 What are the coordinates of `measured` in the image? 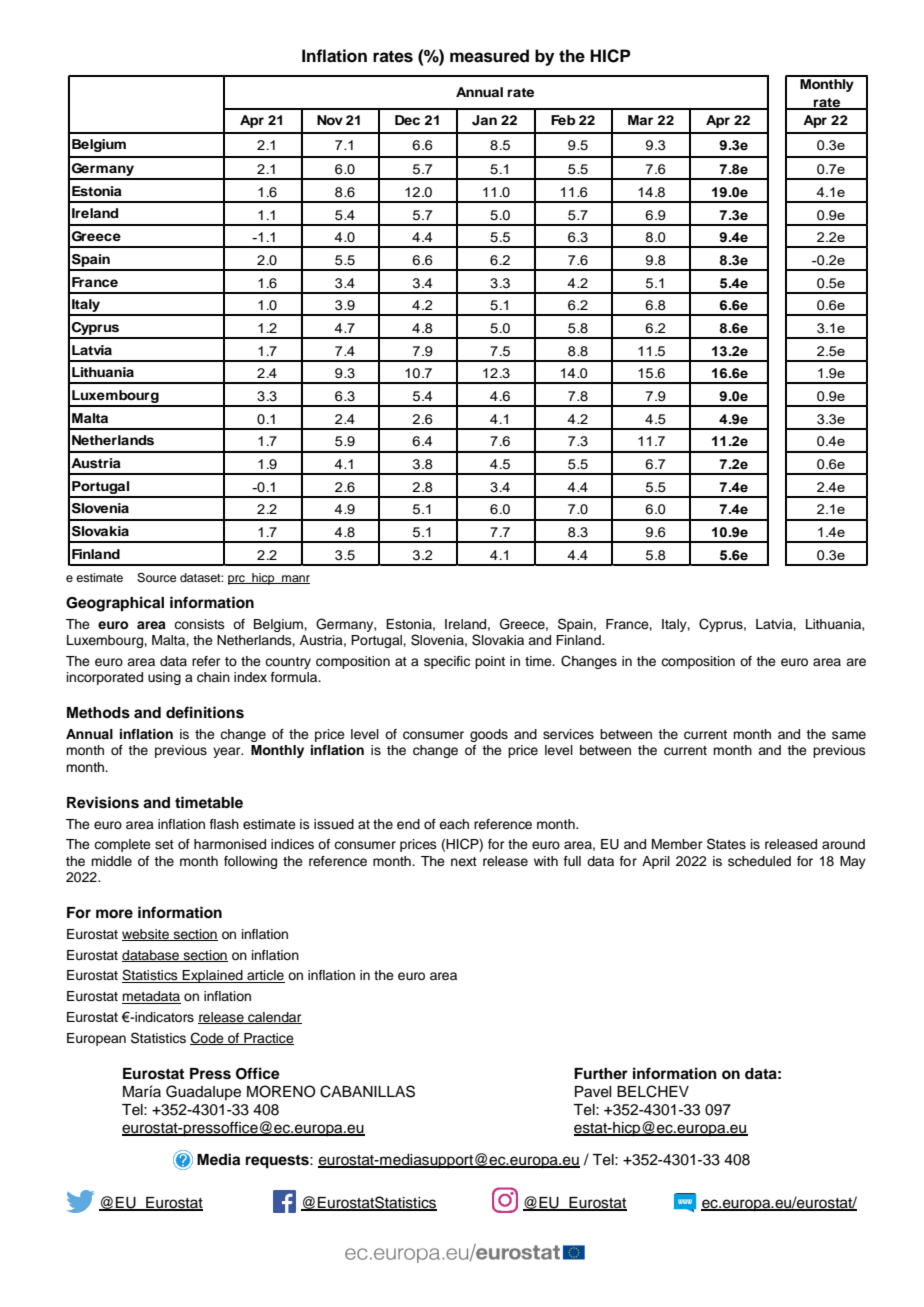 It's located at (489, 56).
